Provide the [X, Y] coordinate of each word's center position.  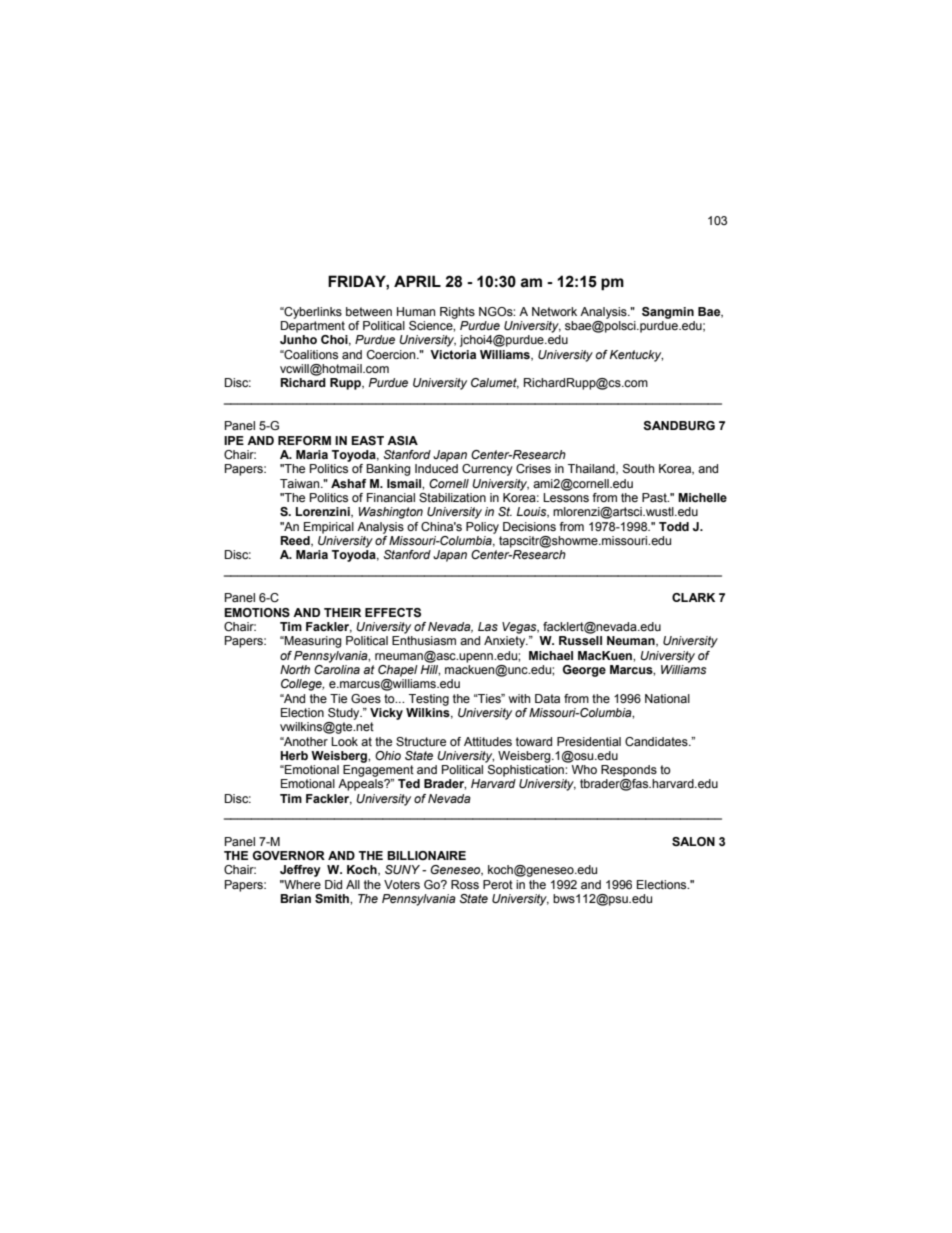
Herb [294, 755]
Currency [487, 470]
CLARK [693, 597]
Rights [457, 313]
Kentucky [636, 356]
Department [313, 327]
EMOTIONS [257, 612]
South [638, 469]
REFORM [304, 440]
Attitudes [488, 741]
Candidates [657, 741]
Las [488, 626]
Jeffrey [300, 871]
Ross [465, 884]
